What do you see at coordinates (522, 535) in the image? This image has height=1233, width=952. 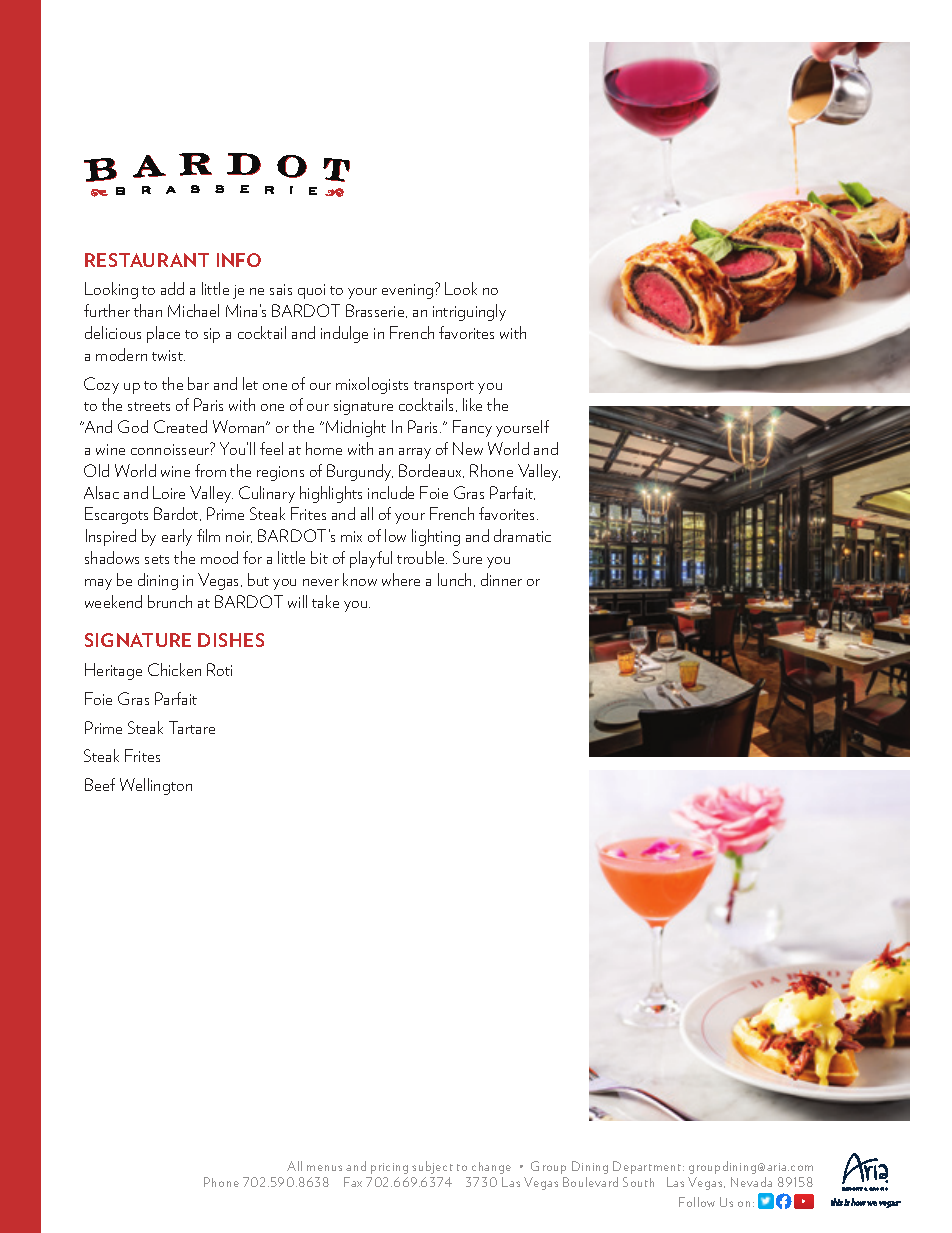 I see `dramatic` at bounding box center [522, 535].
